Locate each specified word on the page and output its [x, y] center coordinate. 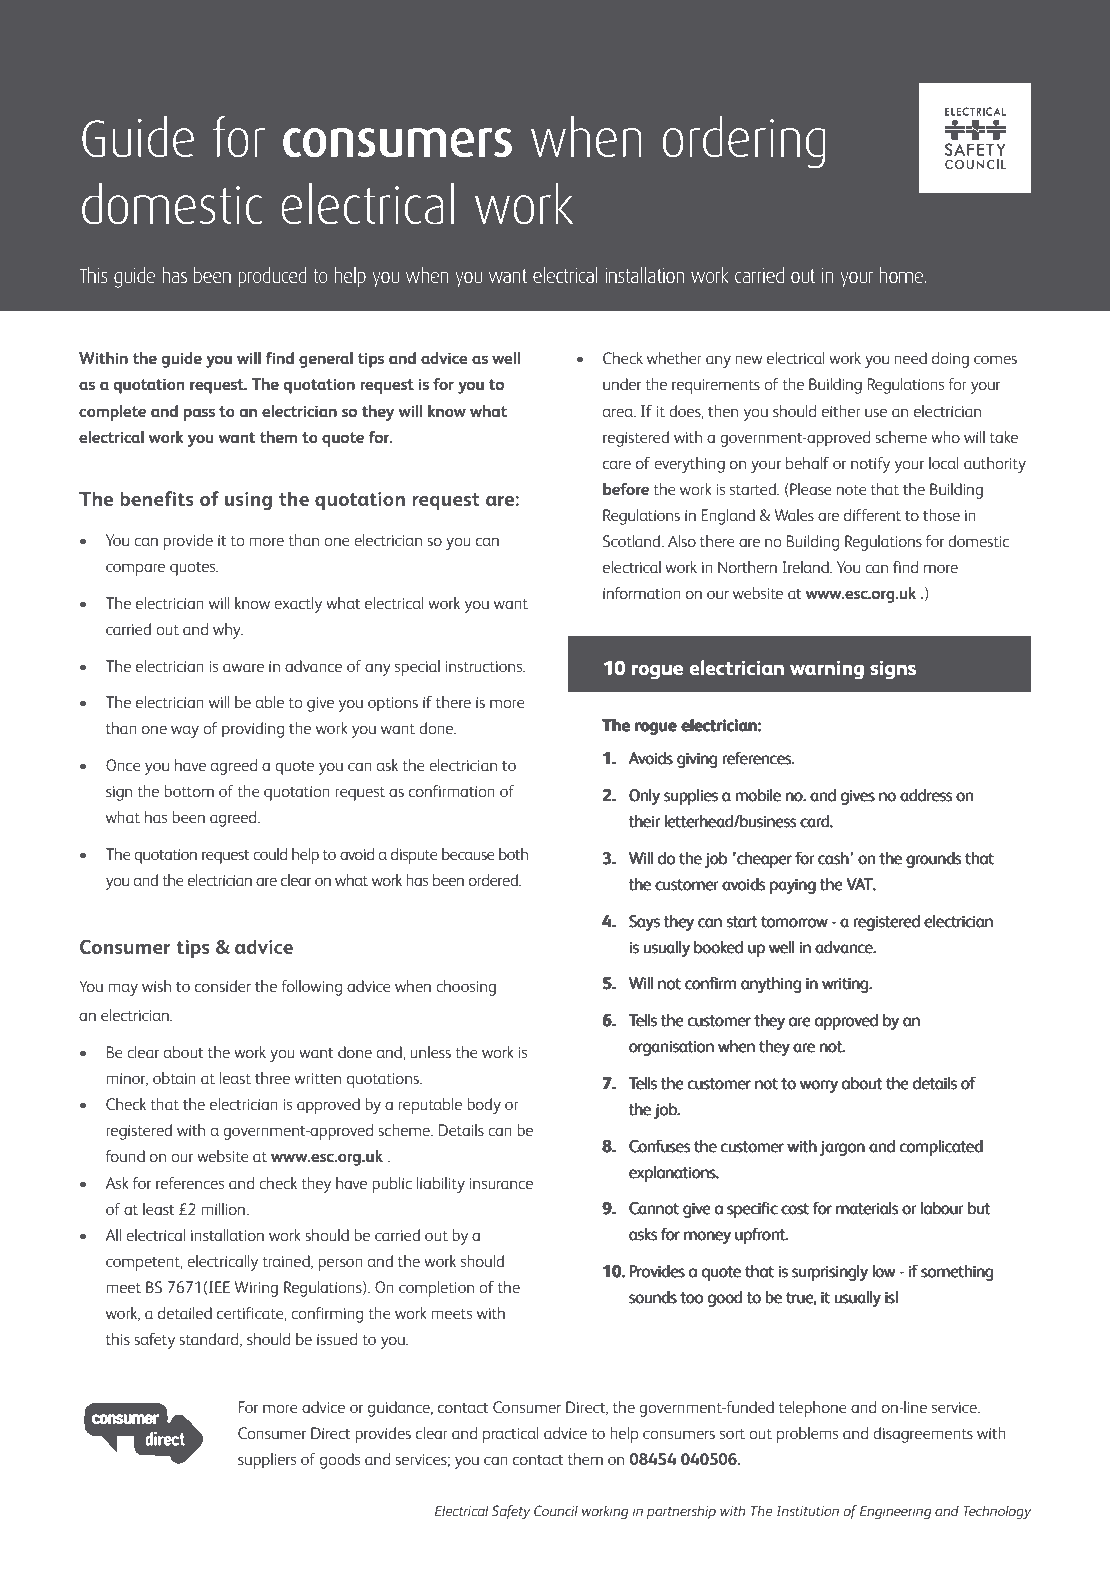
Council [556, 1510]
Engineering [895, 1512]
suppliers [267, 1461]
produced [272, 277]
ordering [744, 142]
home [903, 275]
